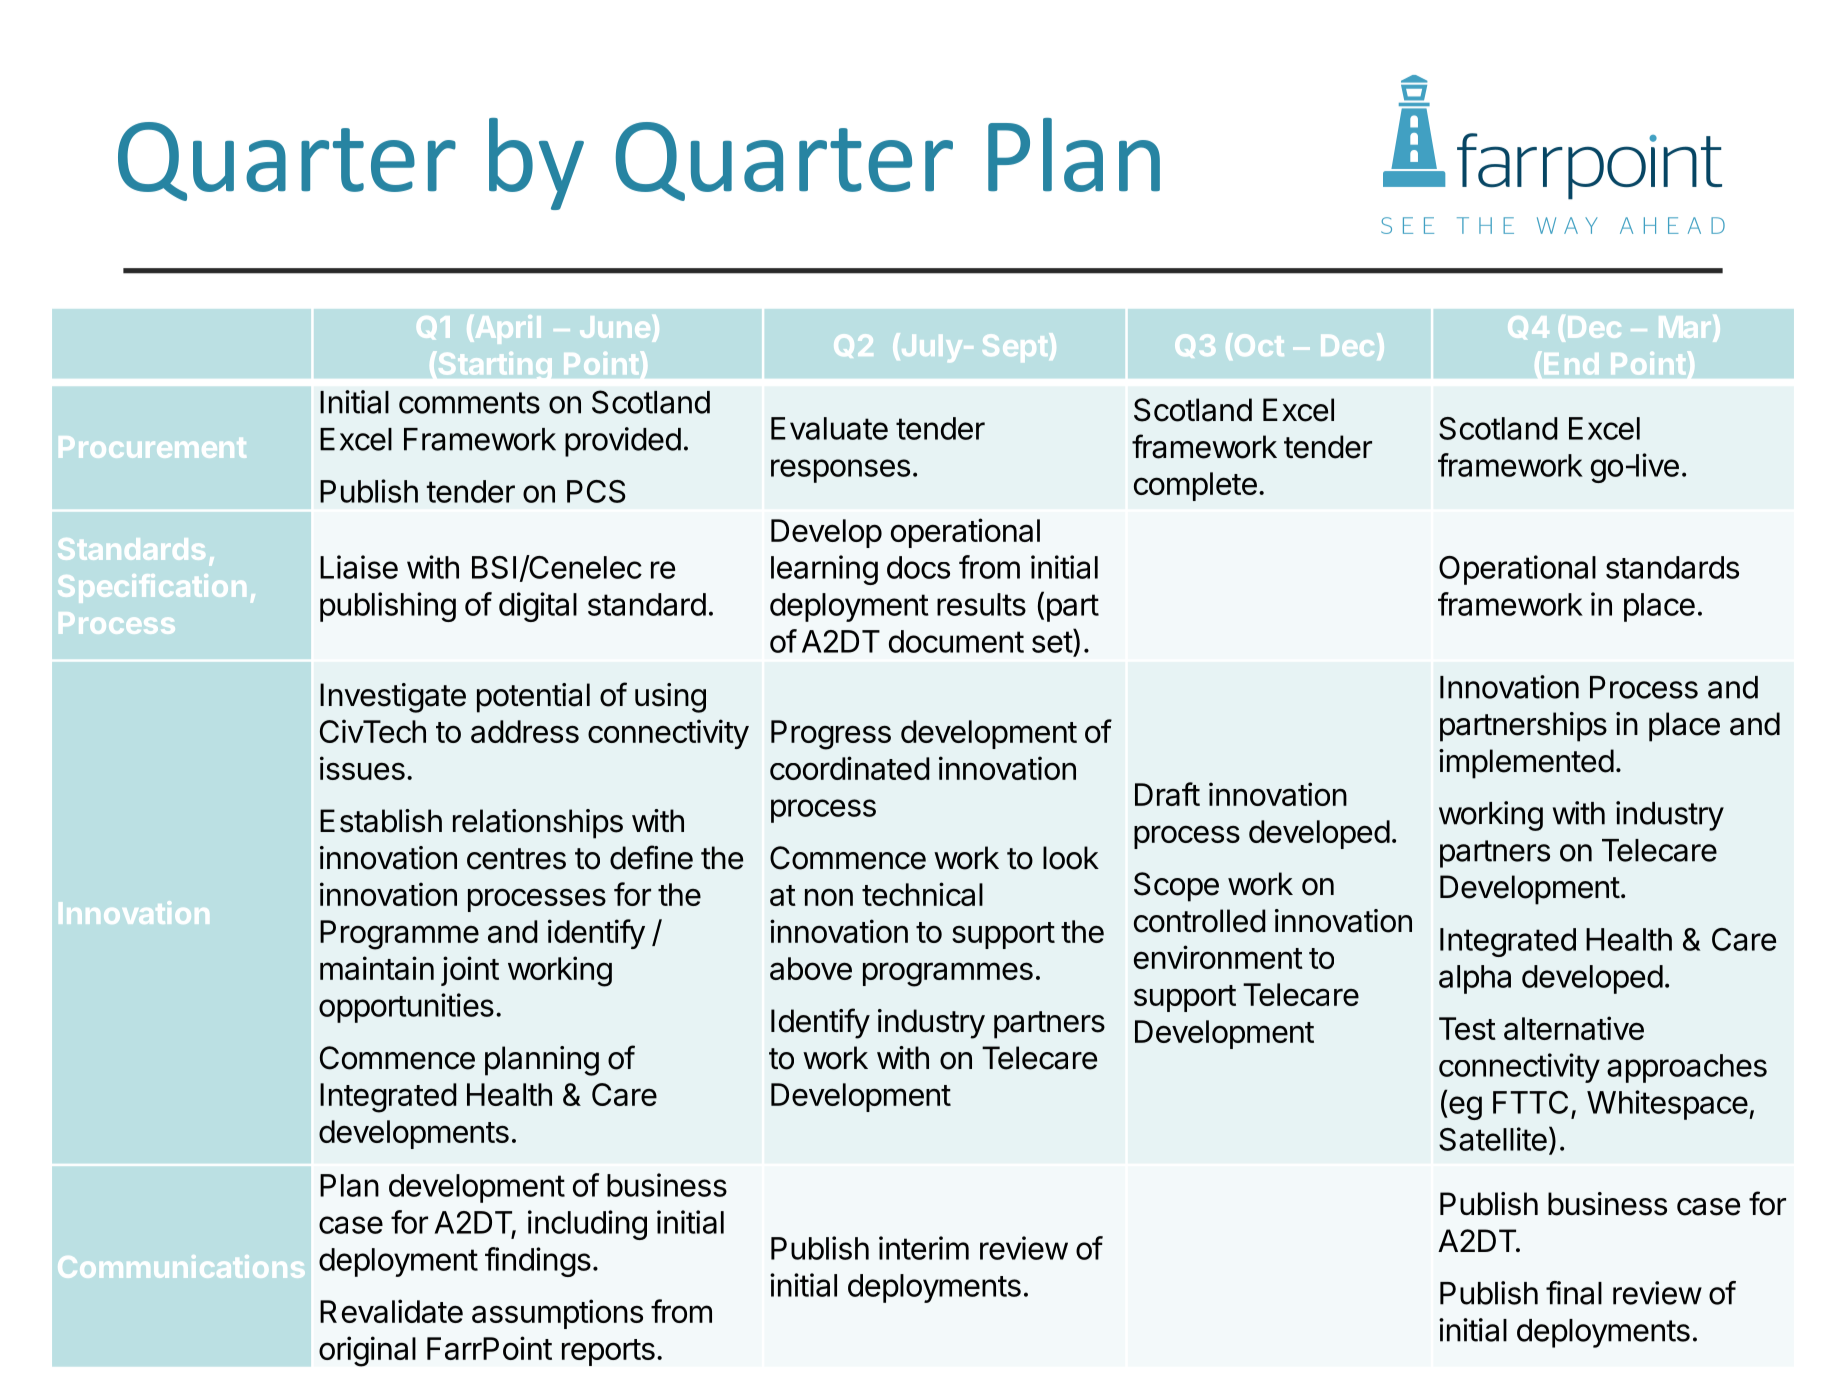 The height and width of the screenshot is (1384, 1846). Describe the element at coordinates (924, 1248) in the screenshot. I see `interim` at that location.
